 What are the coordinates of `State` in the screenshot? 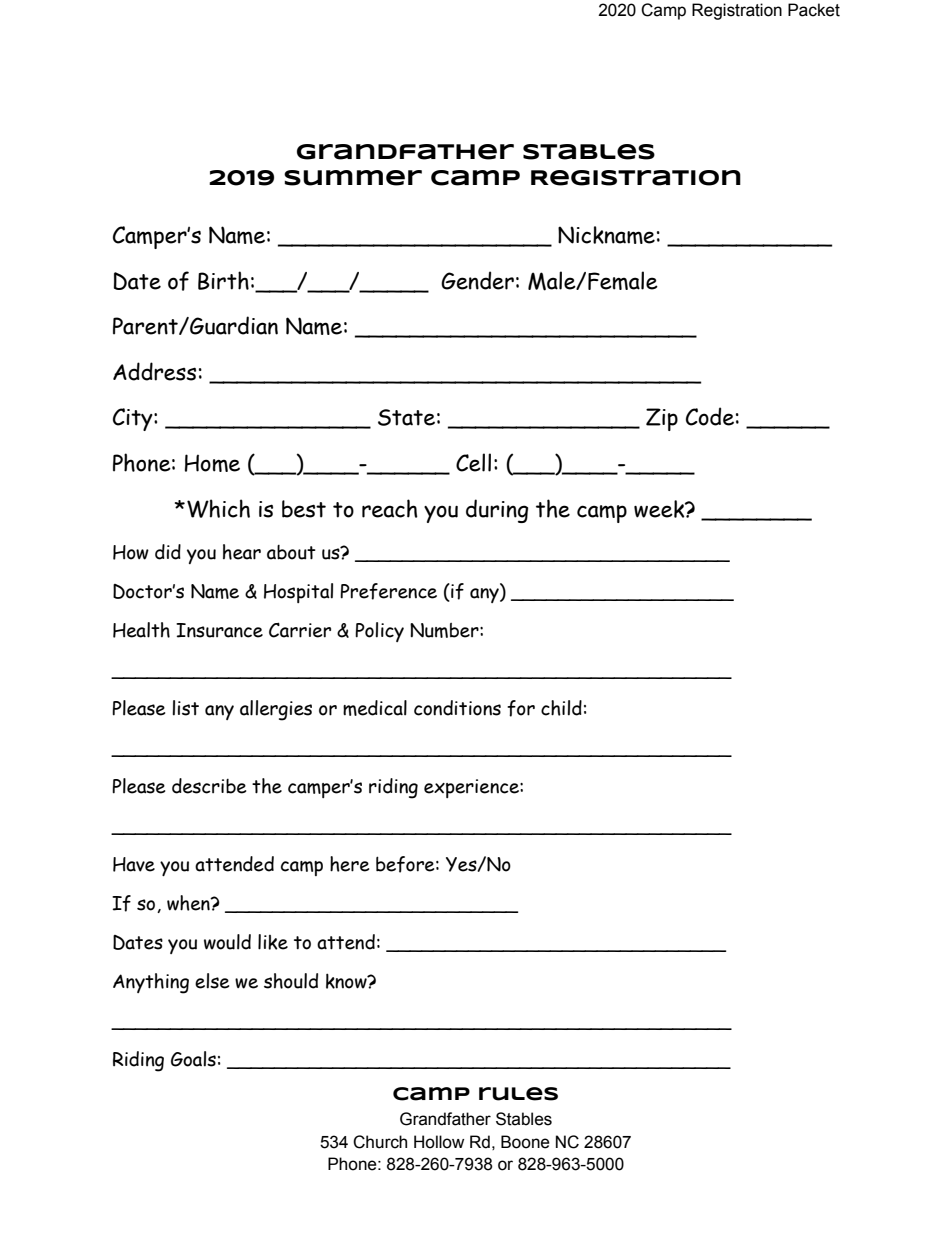 It's located at (406, 417).
